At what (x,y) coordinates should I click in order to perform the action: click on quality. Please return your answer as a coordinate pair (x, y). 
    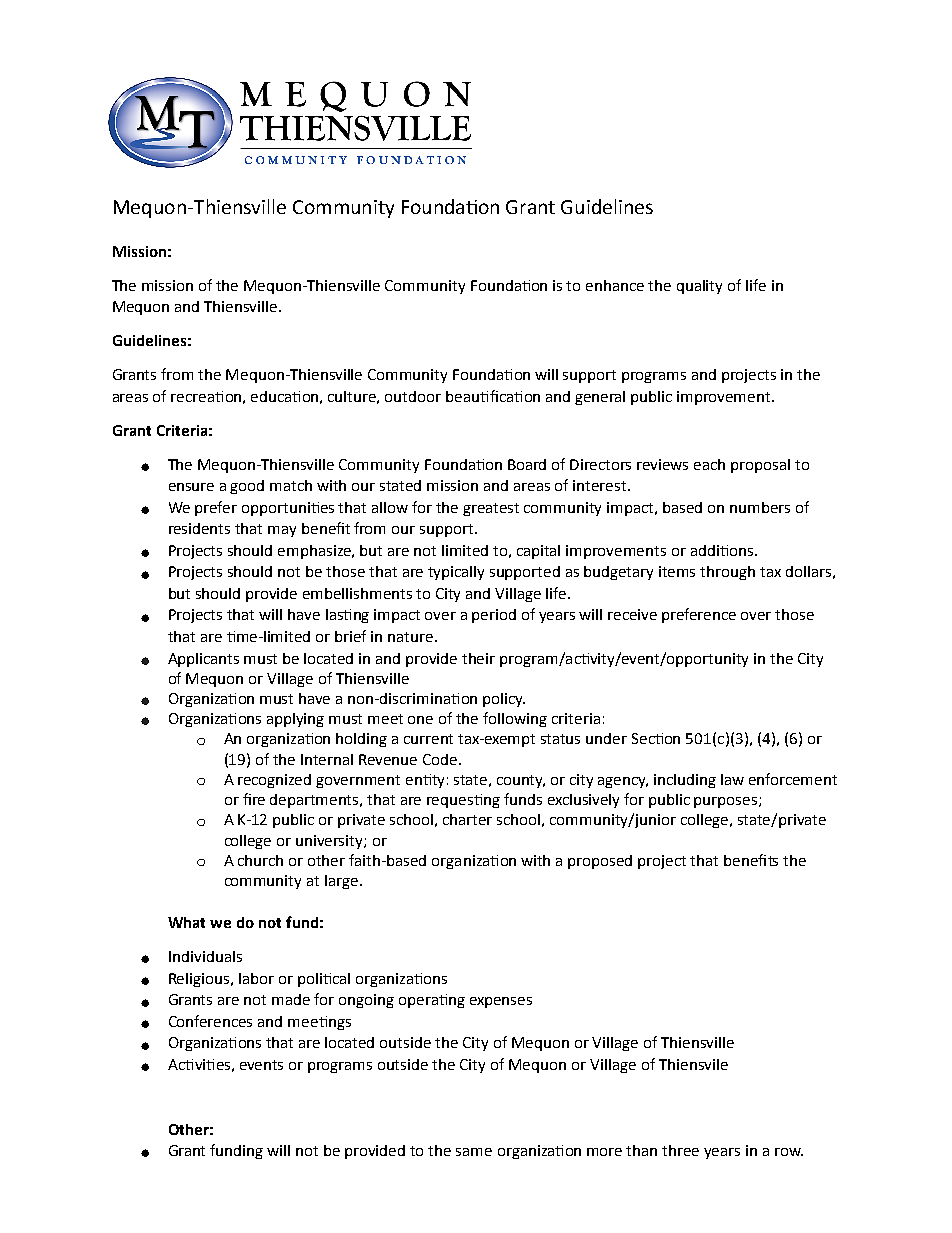
    Looking at the image, I should click on (699, 287).
